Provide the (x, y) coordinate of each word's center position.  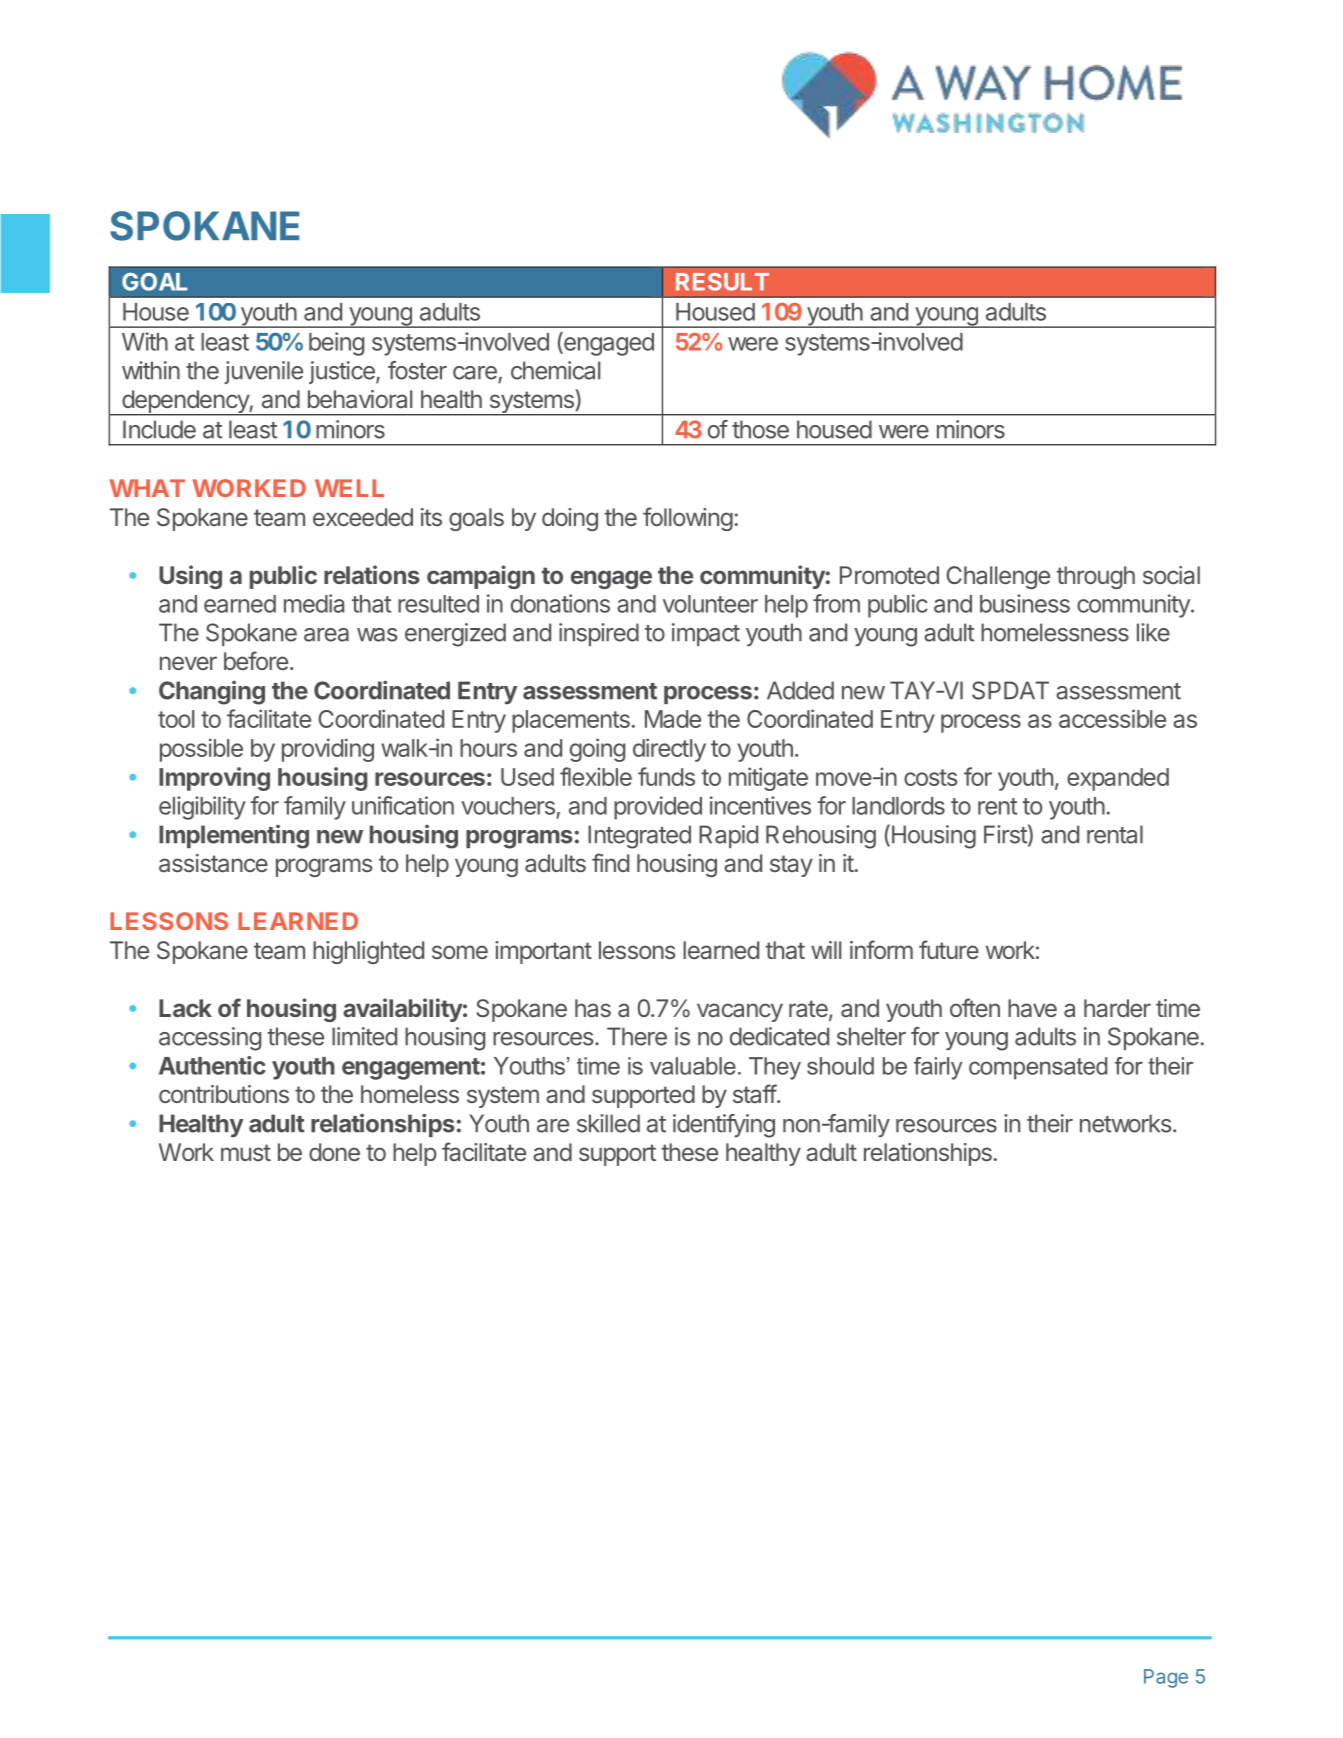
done (334, 1152)
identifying (724, 1126)
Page (1166, 1678)
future (949, 949)
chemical (555, 370)
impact (706, 634)
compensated (1038, 1068)
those (760, 429)
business (1025, 603)
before (256, 660)
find (610, 862)
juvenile (263, 372)
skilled (608, 1123)
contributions (224, 1094)
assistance (213, 863)
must (246, 1152)
